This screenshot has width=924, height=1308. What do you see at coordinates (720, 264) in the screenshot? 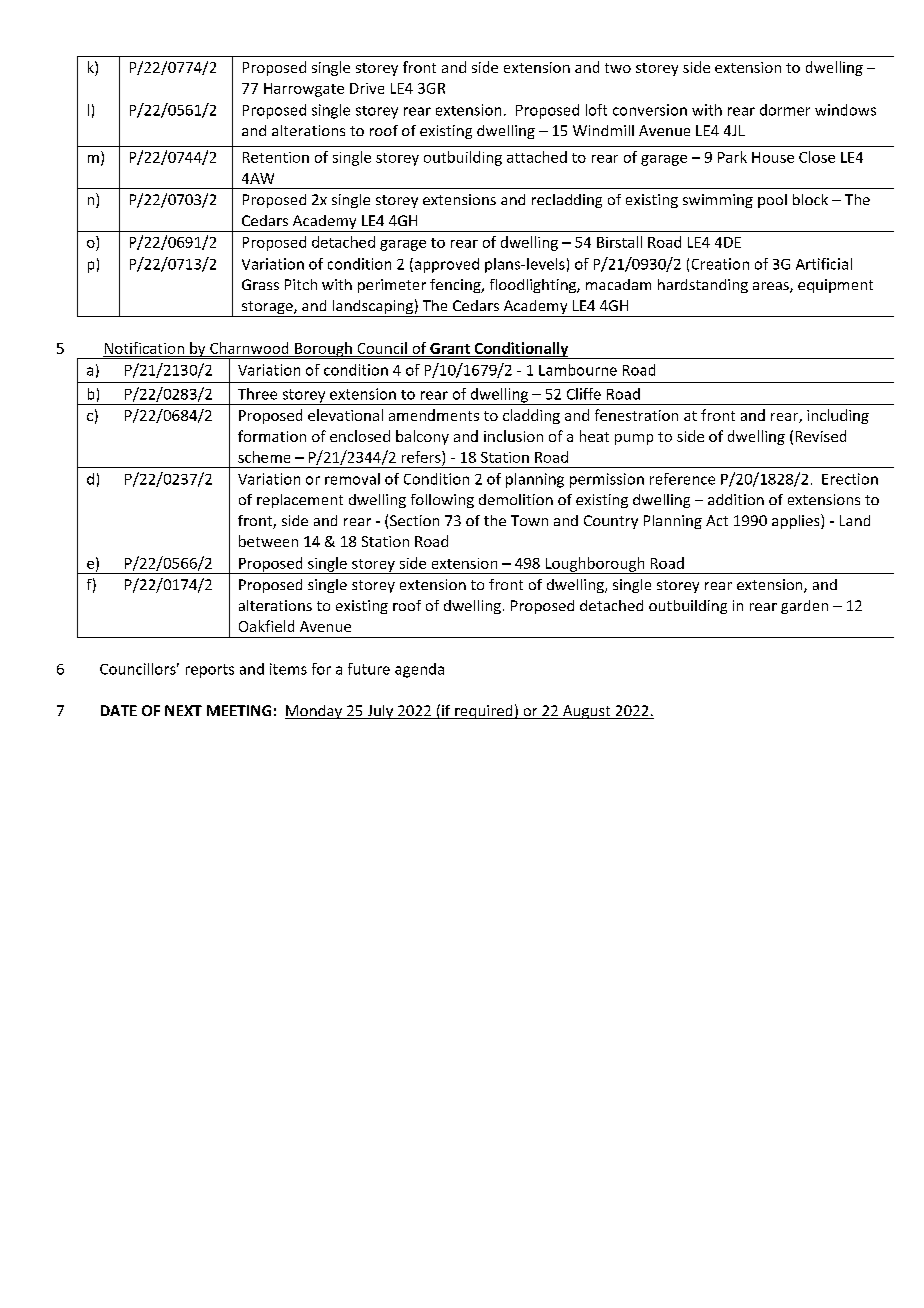
I see `Creation` at bounding box center [720, 264].
